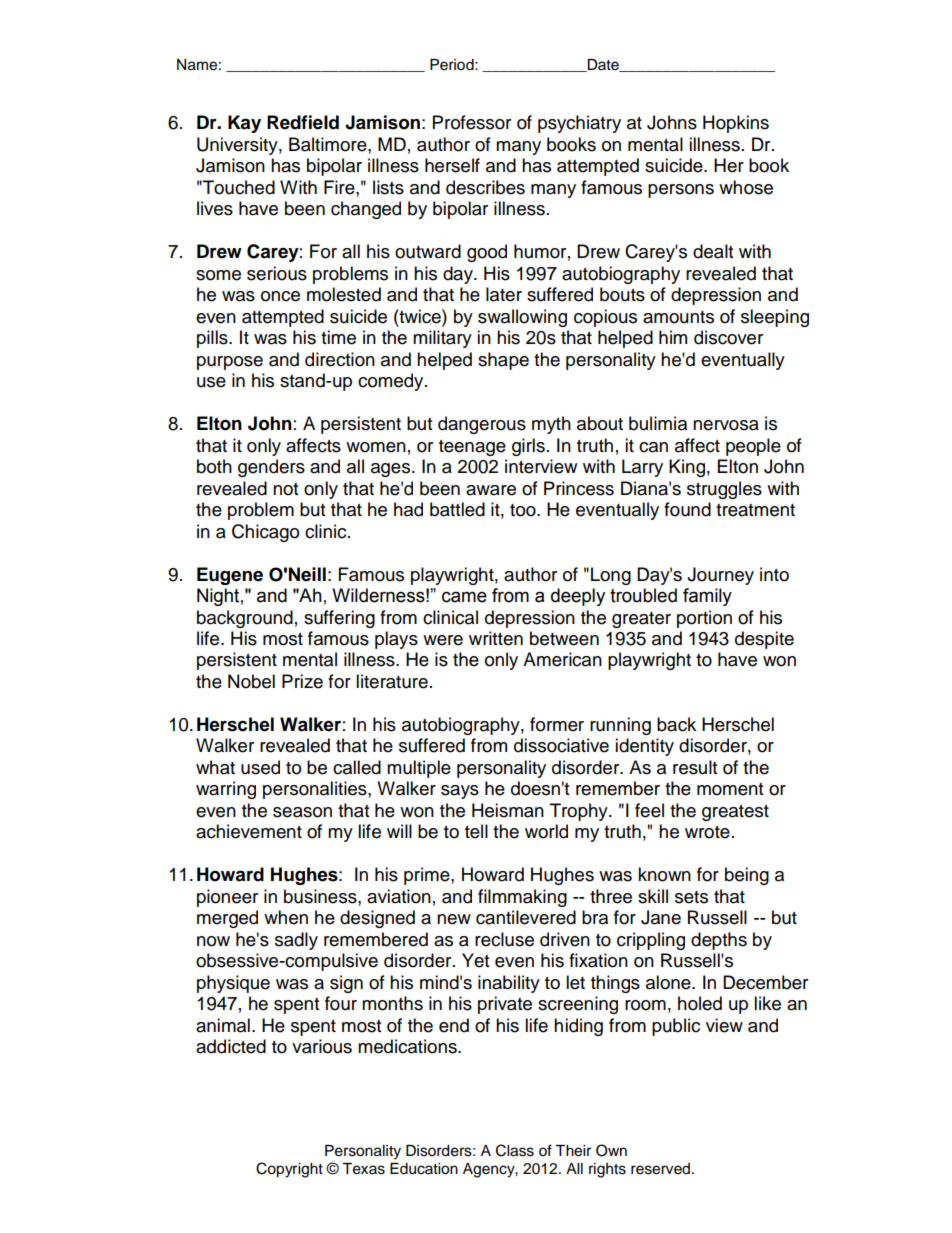 The height and width of the screenshot is (1233, 952). I want to click on purpose, so click(230, 363).
